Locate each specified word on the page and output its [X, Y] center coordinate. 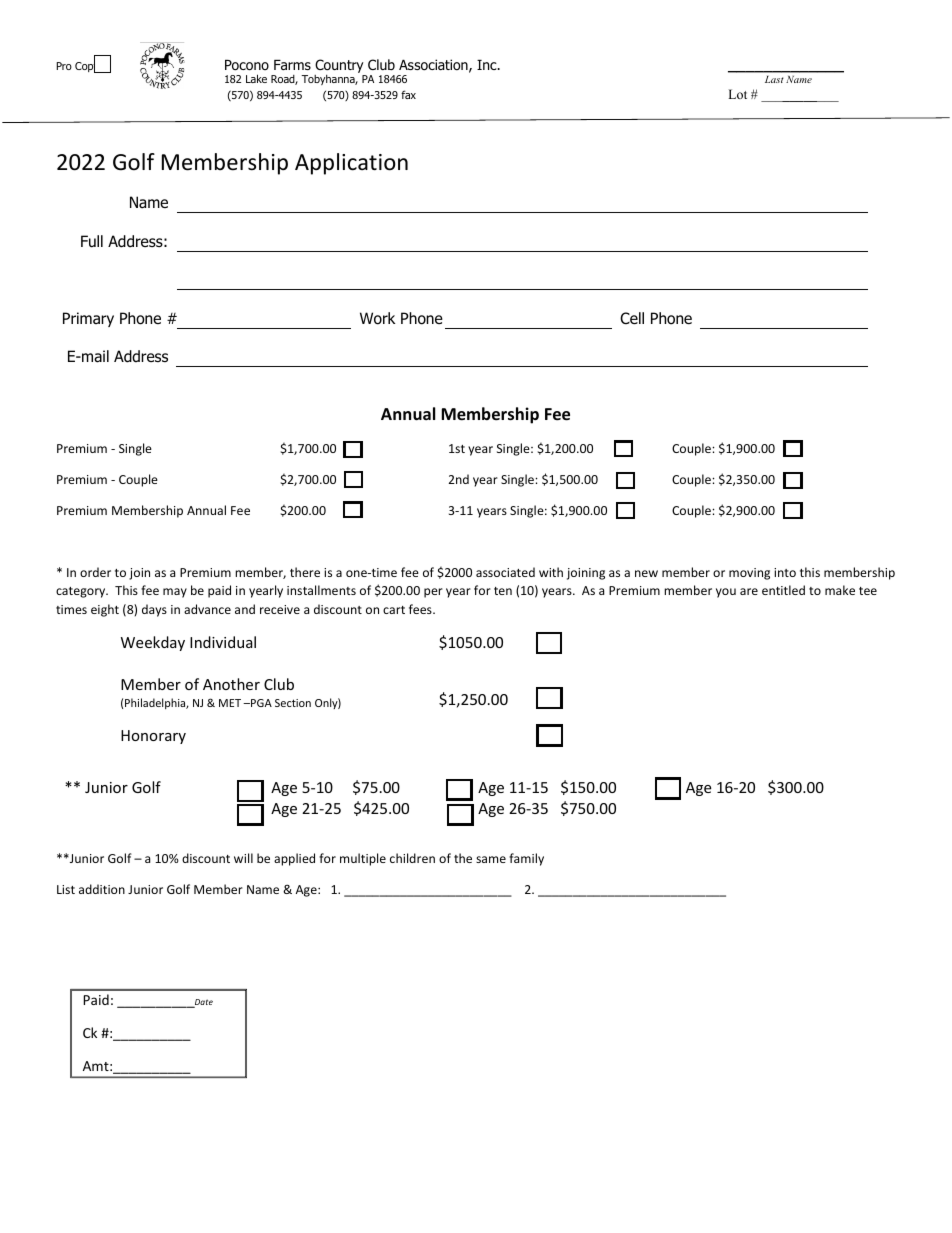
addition [102, 889]
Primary [88, 319]
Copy [88, 66]
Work [377, 318]
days [154, 610]
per [433, 593]
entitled [783, 590]
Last [774, 79]
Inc [488, 65]
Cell [632, 318]
